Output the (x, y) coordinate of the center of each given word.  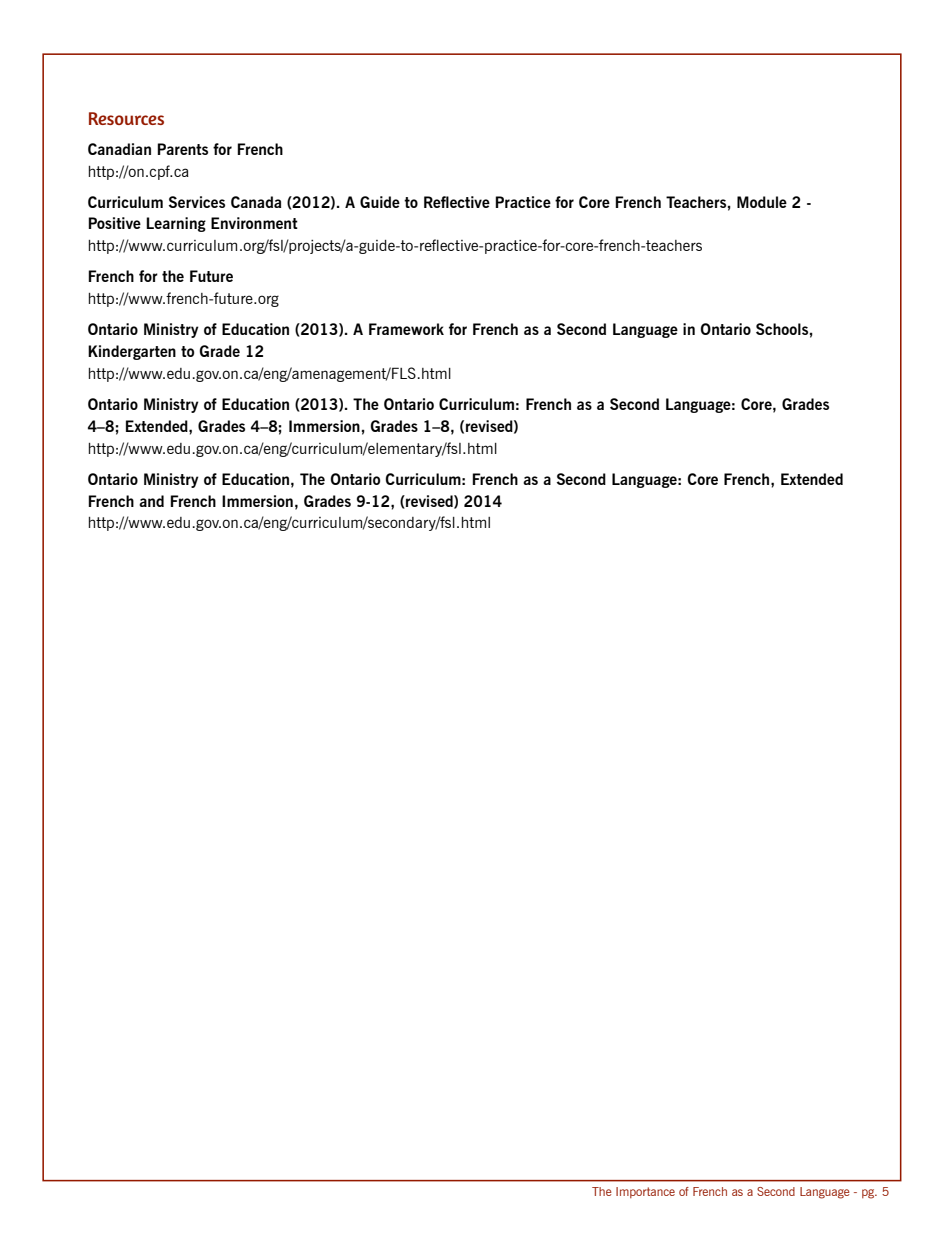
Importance (645, 1192)
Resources (126, 118)
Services (197, 202)
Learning (176, 224)
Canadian (119, 149)
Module (762, 202)
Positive (114, 223)
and (151, 501)
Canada (256, 202)
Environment (254, 223)
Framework (406, 329)
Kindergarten (132, 352)
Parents (182, 149)
